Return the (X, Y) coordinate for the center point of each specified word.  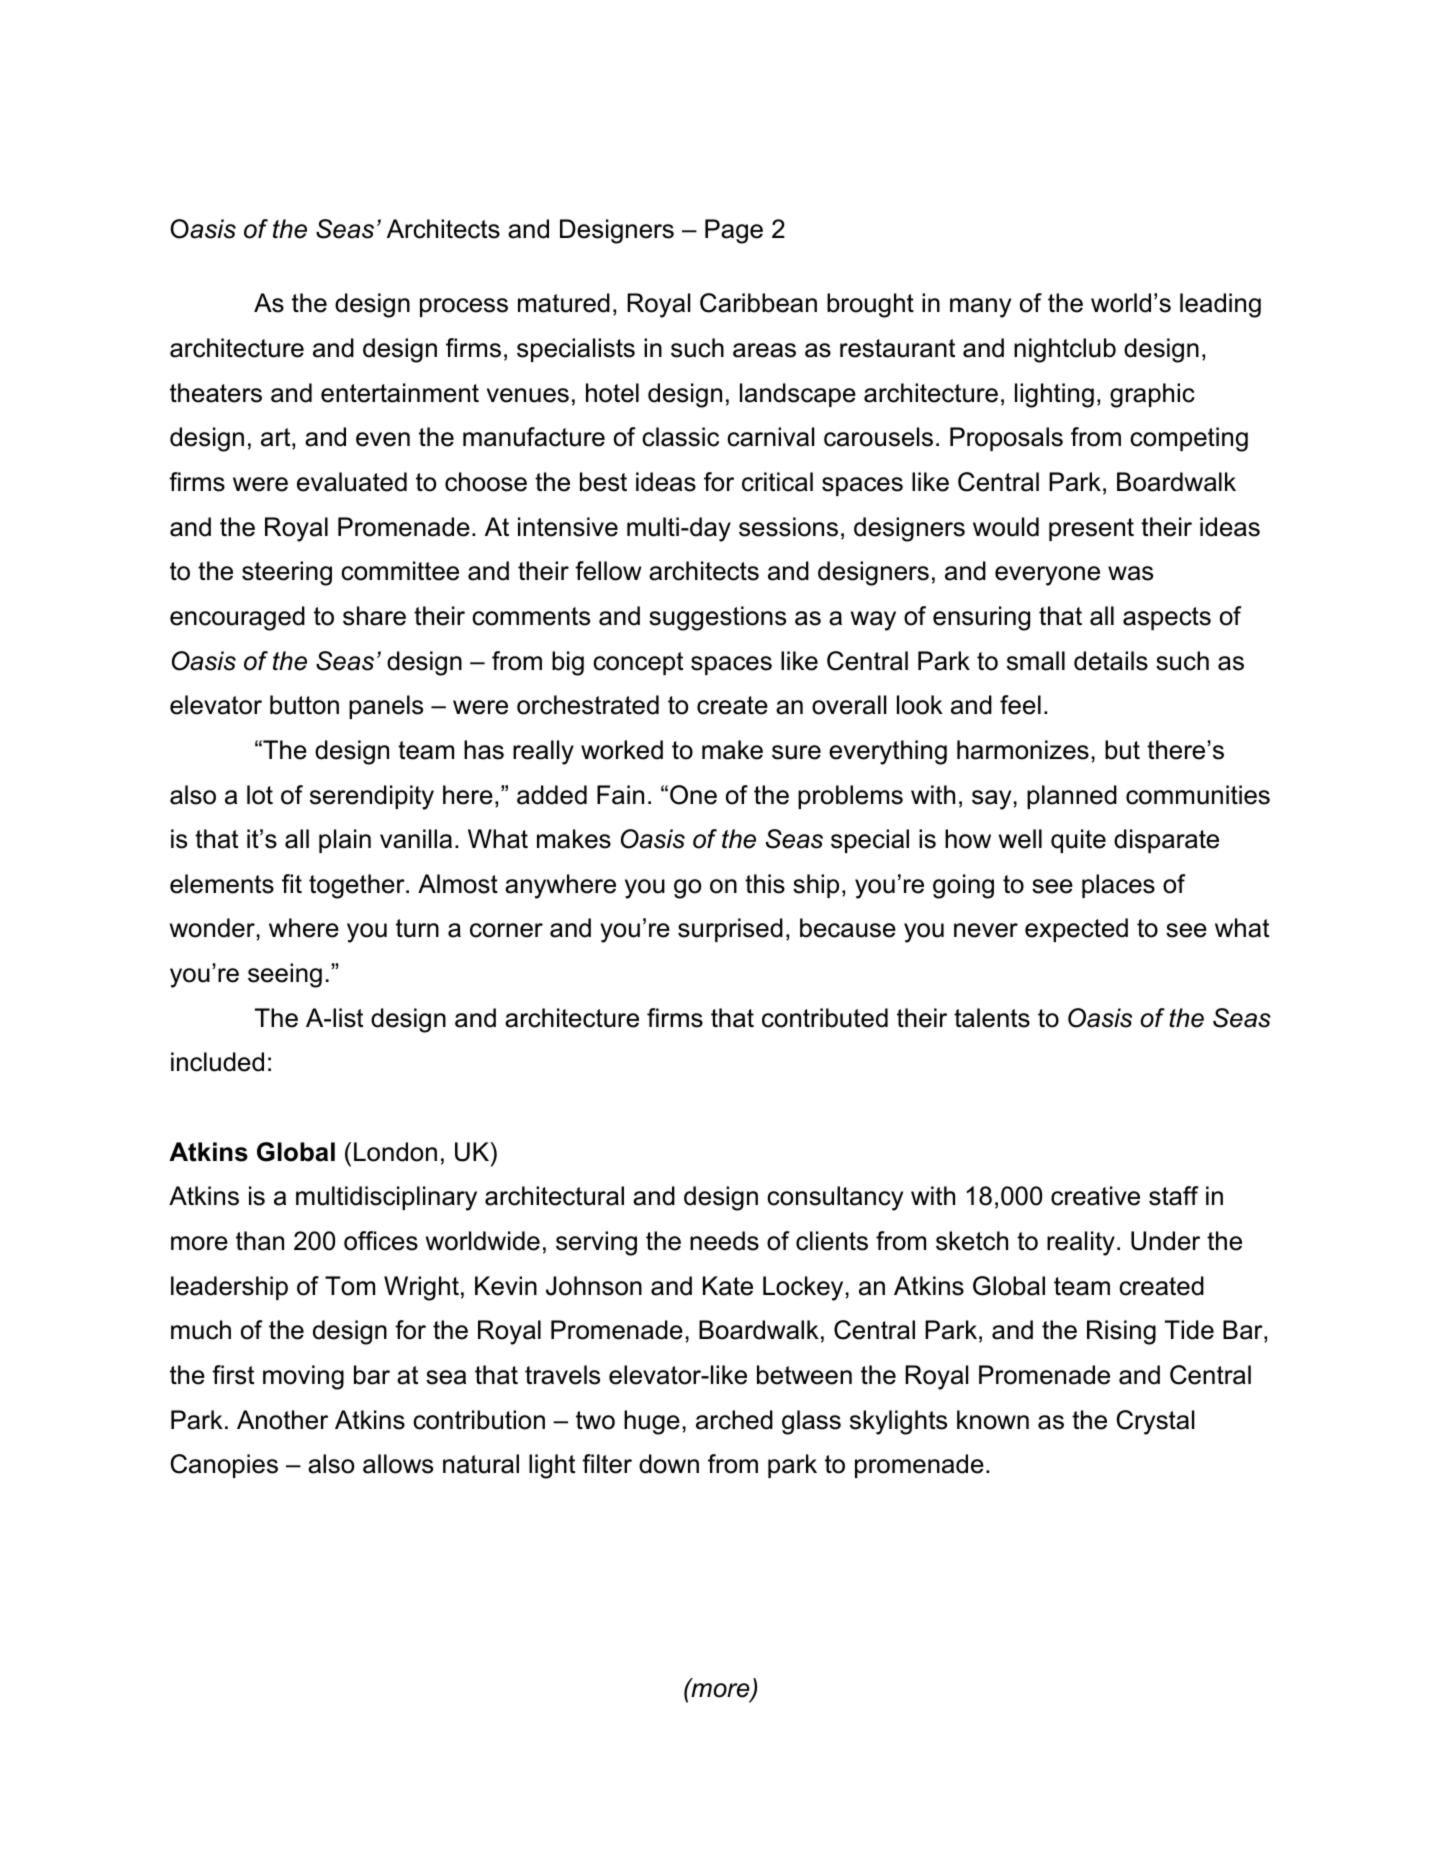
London (395, 1152)
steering (287, 573)
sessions (788, 527)
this (765, 884)
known (993, 1420)
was (1130, 573)
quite (1078, 841)
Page (734, 231)
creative (1095, 1196)
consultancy (835, 1198)
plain (345, 841)
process (464, 307)
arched (734, 1420)
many (980, 308)
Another (282, 1420)
